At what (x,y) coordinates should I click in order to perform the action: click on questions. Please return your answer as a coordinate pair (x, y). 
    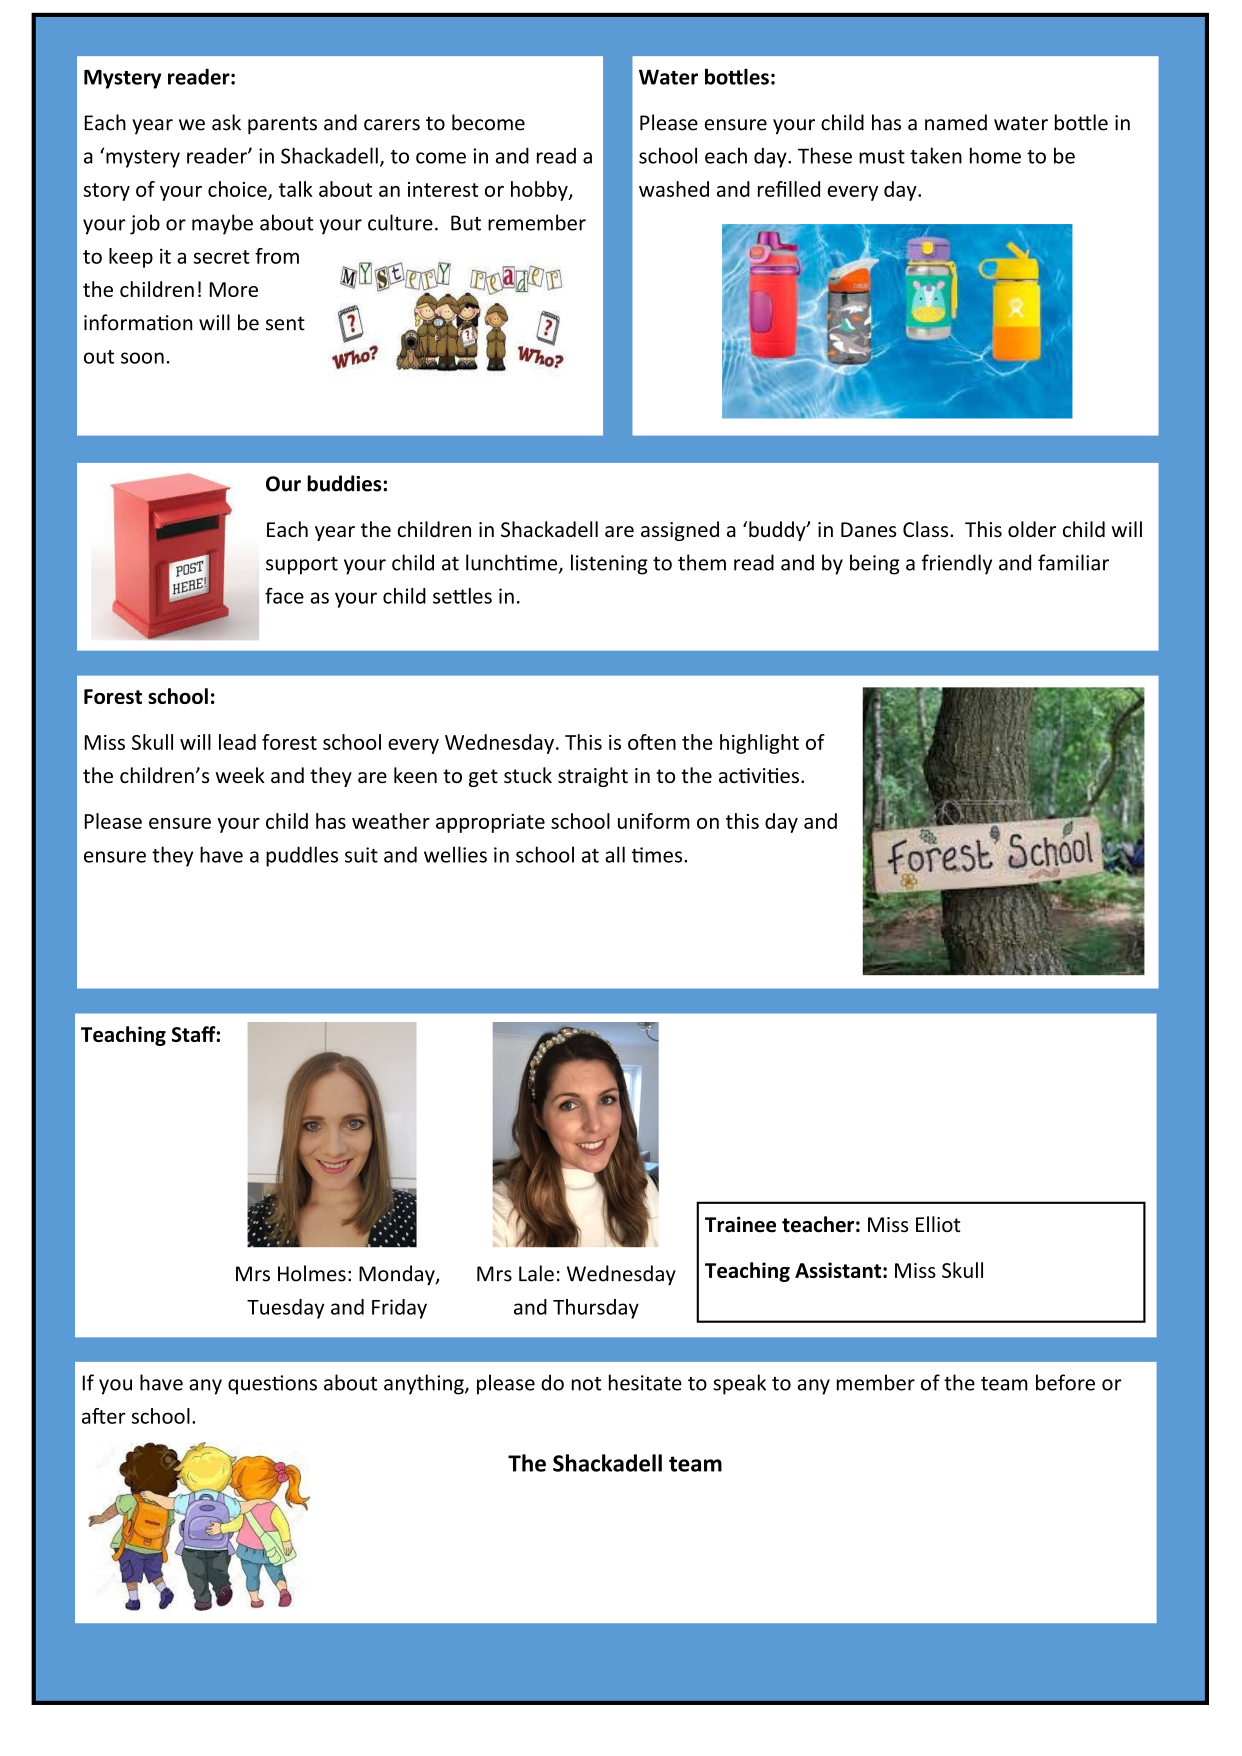
    Looking at the image, I should click on (272, 1385).
